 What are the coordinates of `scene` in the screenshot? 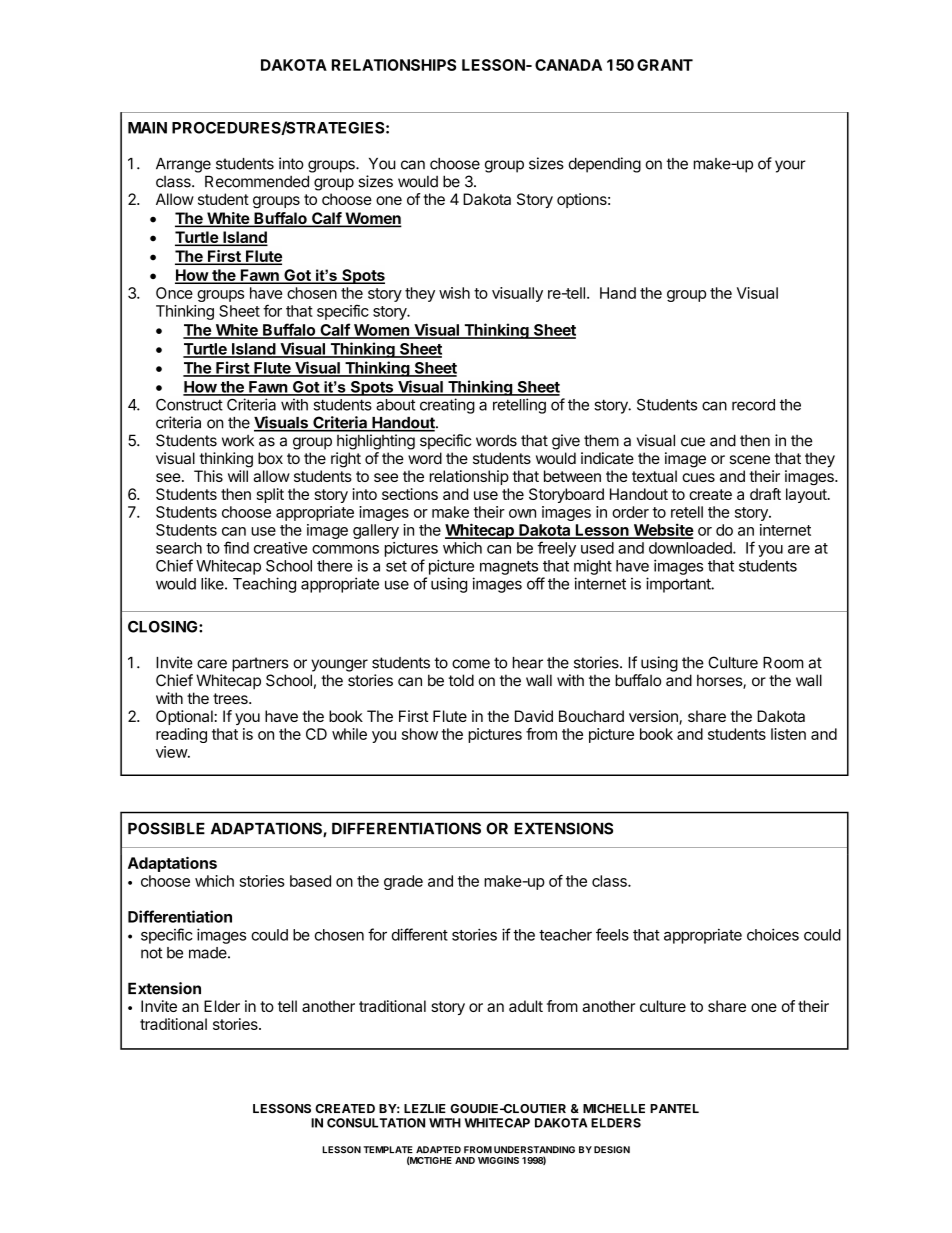 It's located at (750, 459).
